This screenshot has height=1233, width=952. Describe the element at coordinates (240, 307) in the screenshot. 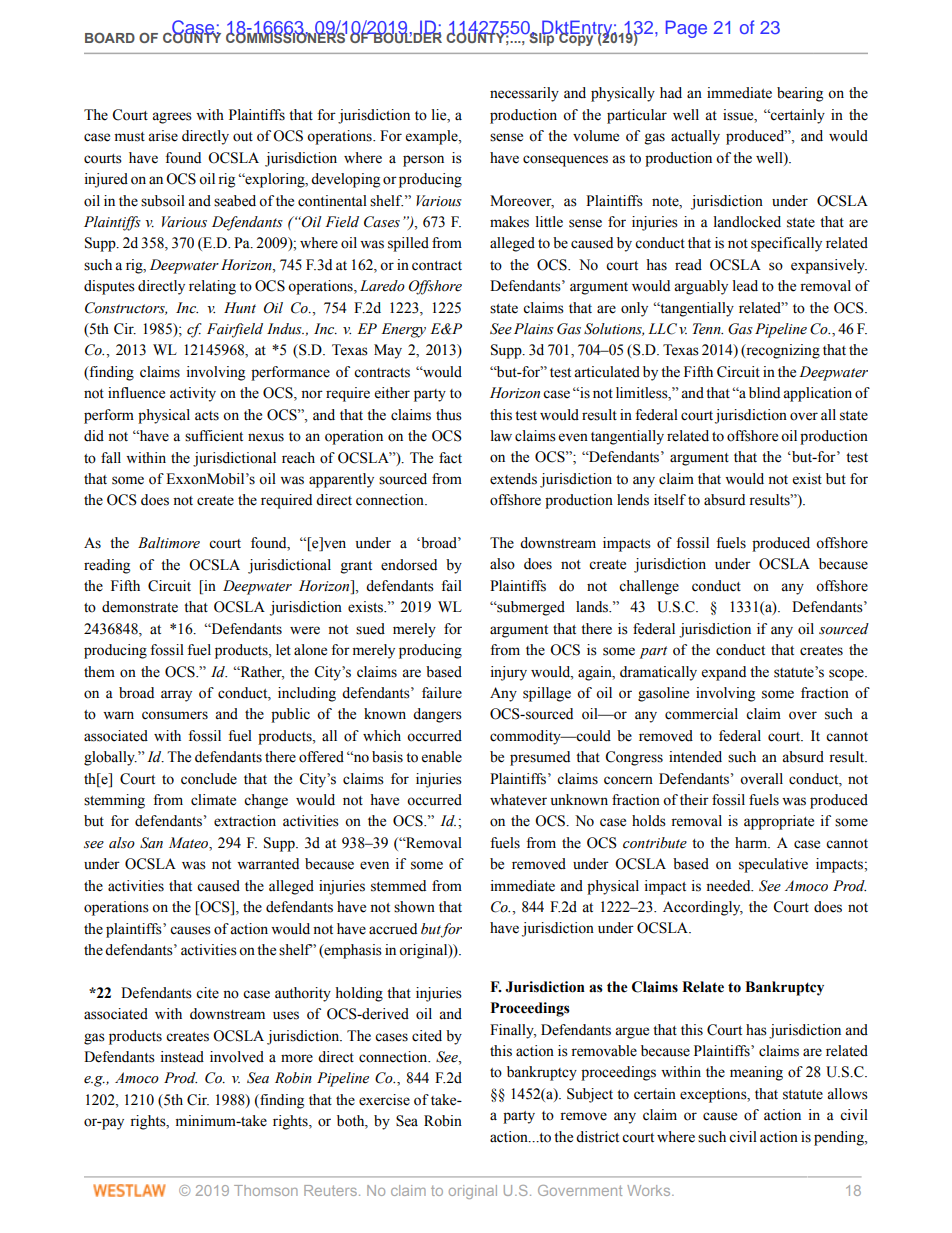

I see `Hunt` at that location.
